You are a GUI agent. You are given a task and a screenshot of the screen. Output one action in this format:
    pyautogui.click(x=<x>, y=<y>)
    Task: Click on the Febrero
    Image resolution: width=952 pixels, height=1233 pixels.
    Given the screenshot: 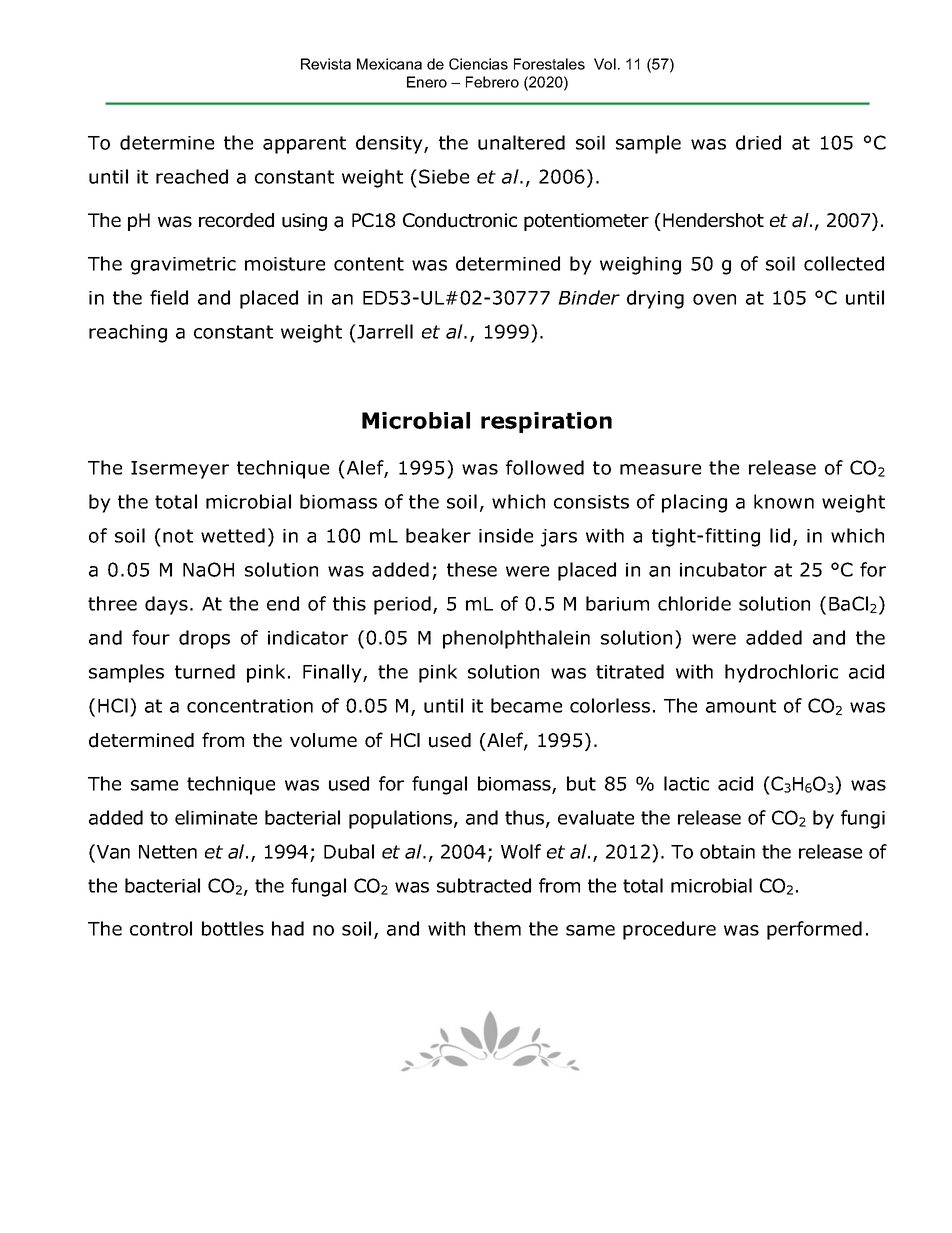 What is the action you would take?
    pyautogui.click(x=492, y=82)
